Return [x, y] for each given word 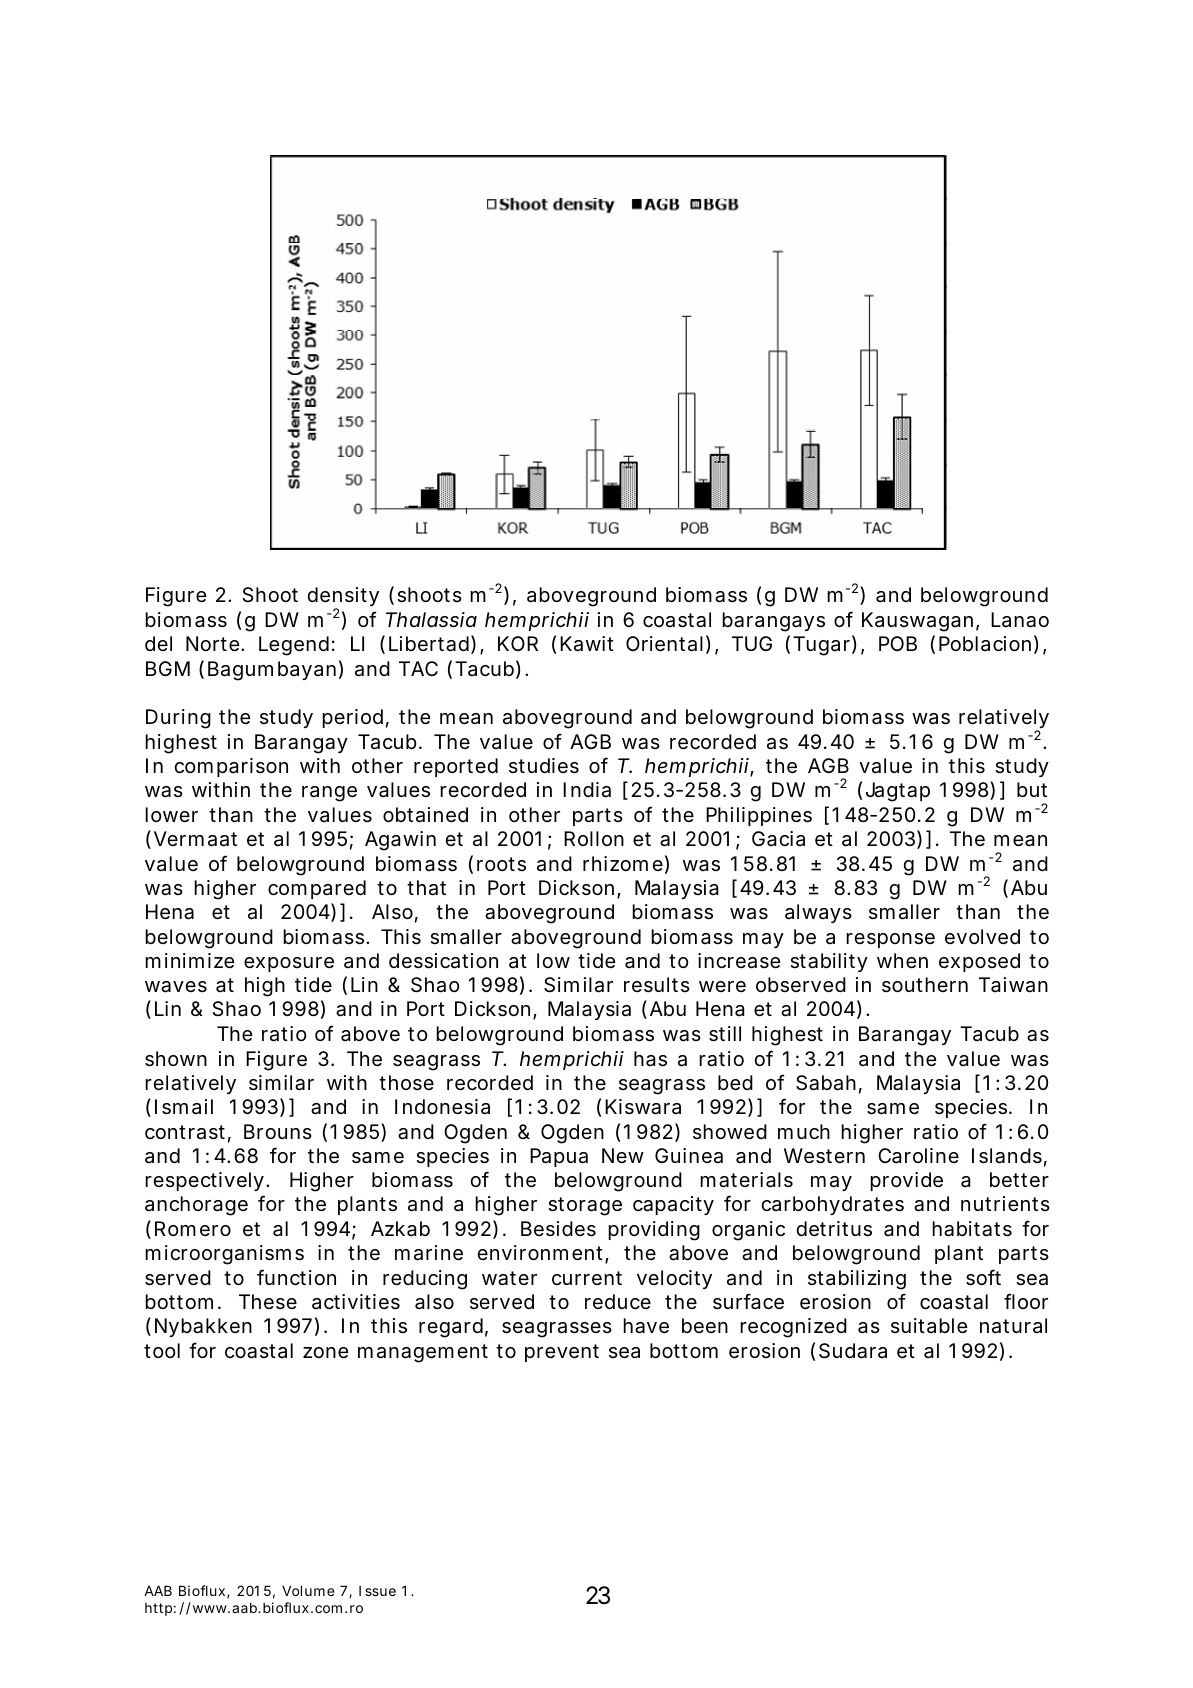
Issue [377, 1591]
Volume [308, 1590]
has [650, 1059]
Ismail [184, 1107]
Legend [294, 646]
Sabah [826, 1083]
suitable [929, 1326]
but [1032, 789]
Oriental [664, 644]
